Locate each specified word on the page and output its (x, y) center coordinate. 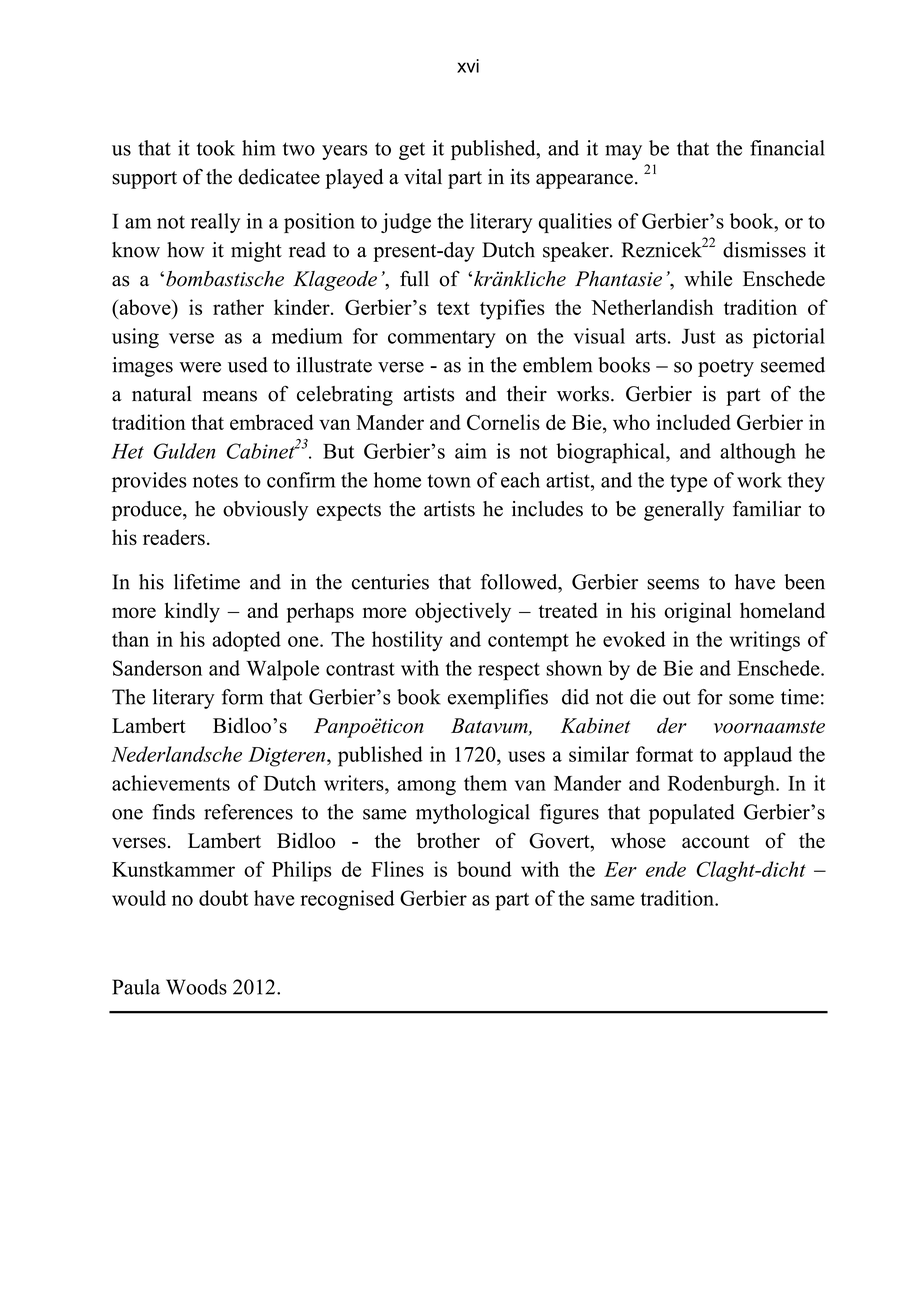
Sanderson (157, 668)
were (200, 367)
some (751, 699)
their (527, 394)
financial (787, 148)
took (216, 148)
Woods (196, 987)
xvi (468, 66)
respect (509, 672)
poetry (726, 368)
